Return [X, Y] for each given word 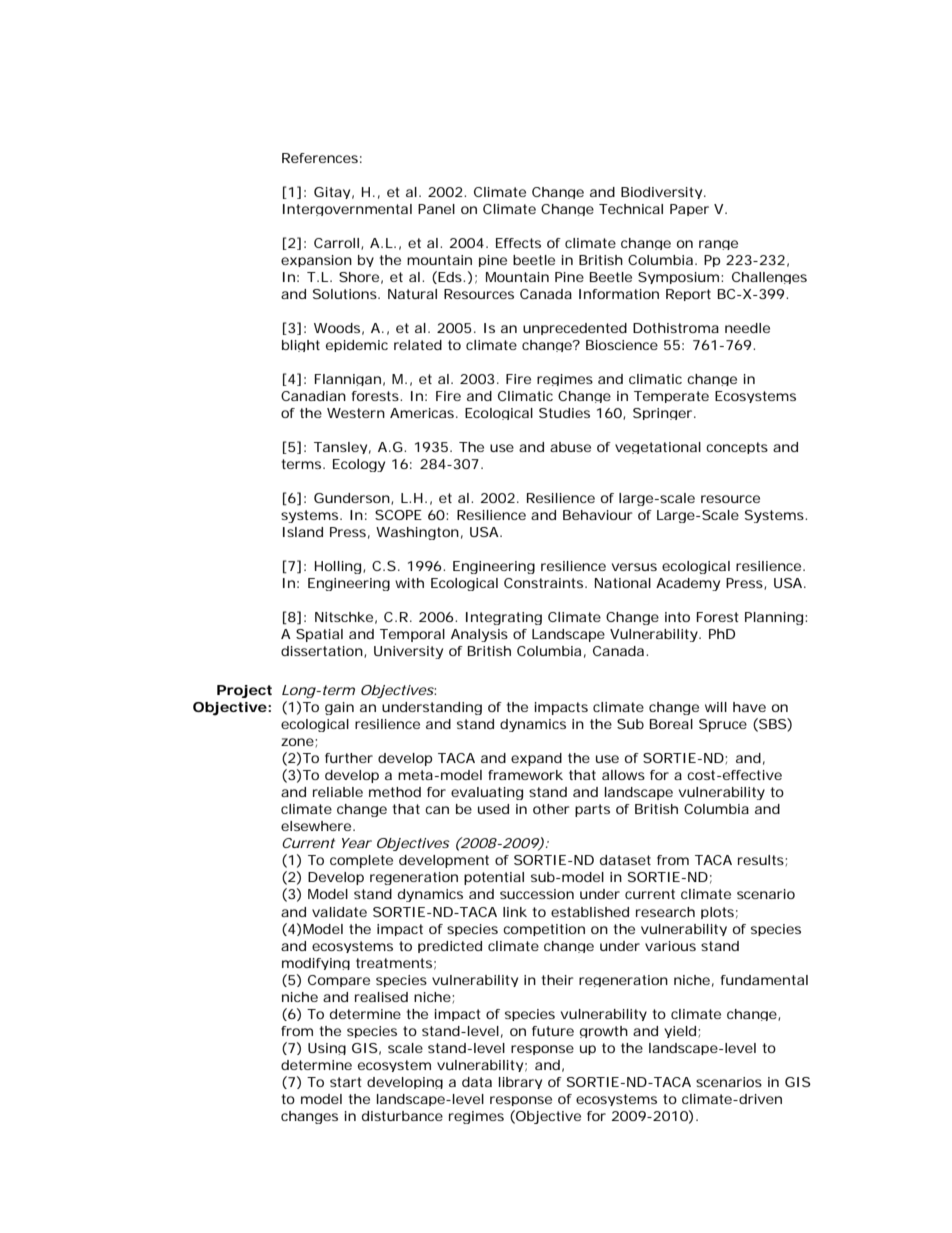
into [677, 617]
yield [681, 1032]
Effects [518, 243]
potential [494, 878]
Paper [689, 210]
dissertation [323, 652]
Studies [564, 413]
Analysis [479, 635]
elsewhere [317, 826]
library [520, 1083]
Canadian [313, 396]
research [665, 912]
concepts [737, 448]
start [346, 1082]
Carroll [336, 243]
